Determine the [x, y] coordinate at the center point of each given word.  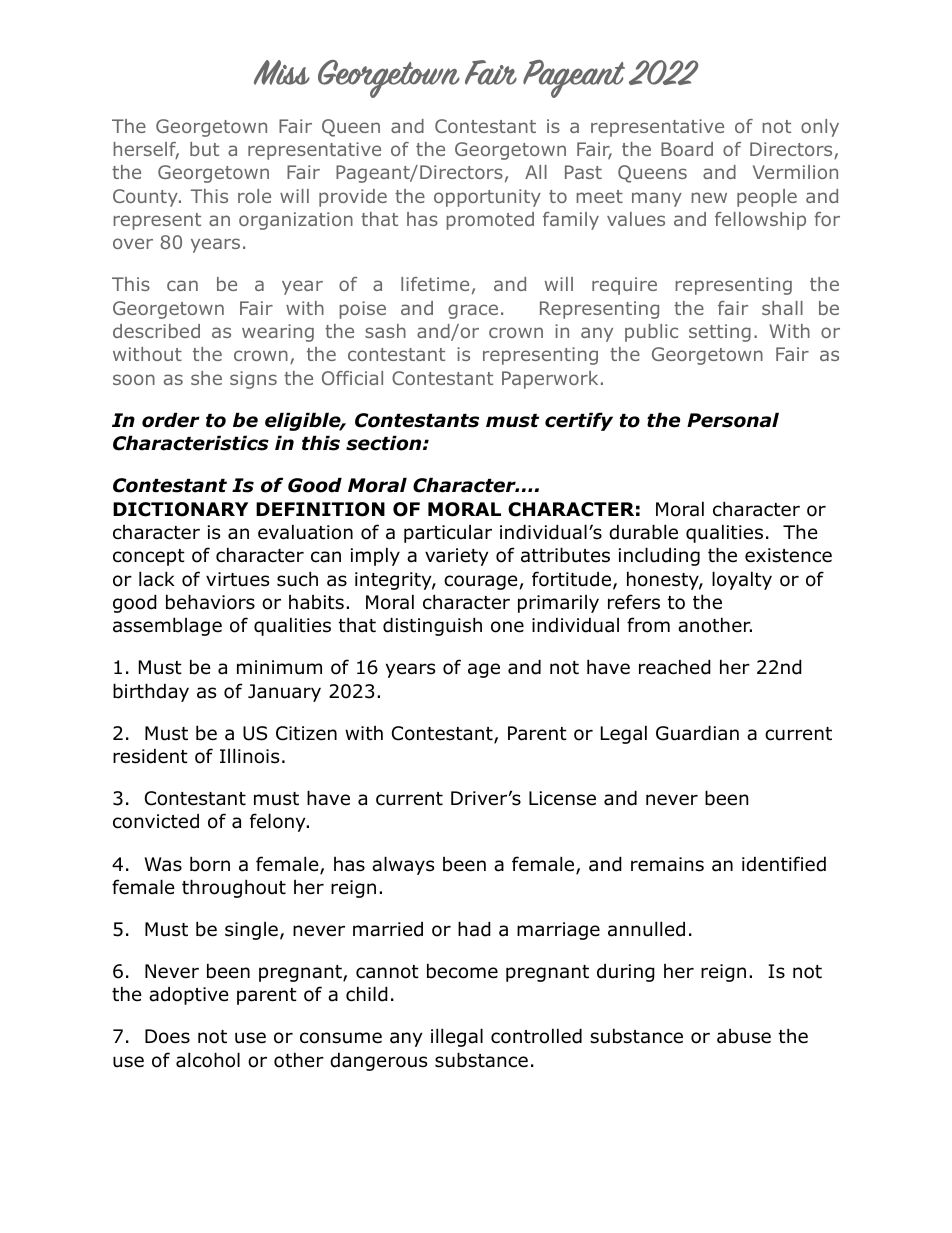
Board [687, 149]
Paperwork [550, 380]
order [171, 420]
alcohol [208, 1060]
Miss [282, 72]
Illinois [249, 756]
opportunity [487, 198]
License [562, 798]
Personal [733, 420]
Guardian [697, 733]
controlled [536, 1036]
